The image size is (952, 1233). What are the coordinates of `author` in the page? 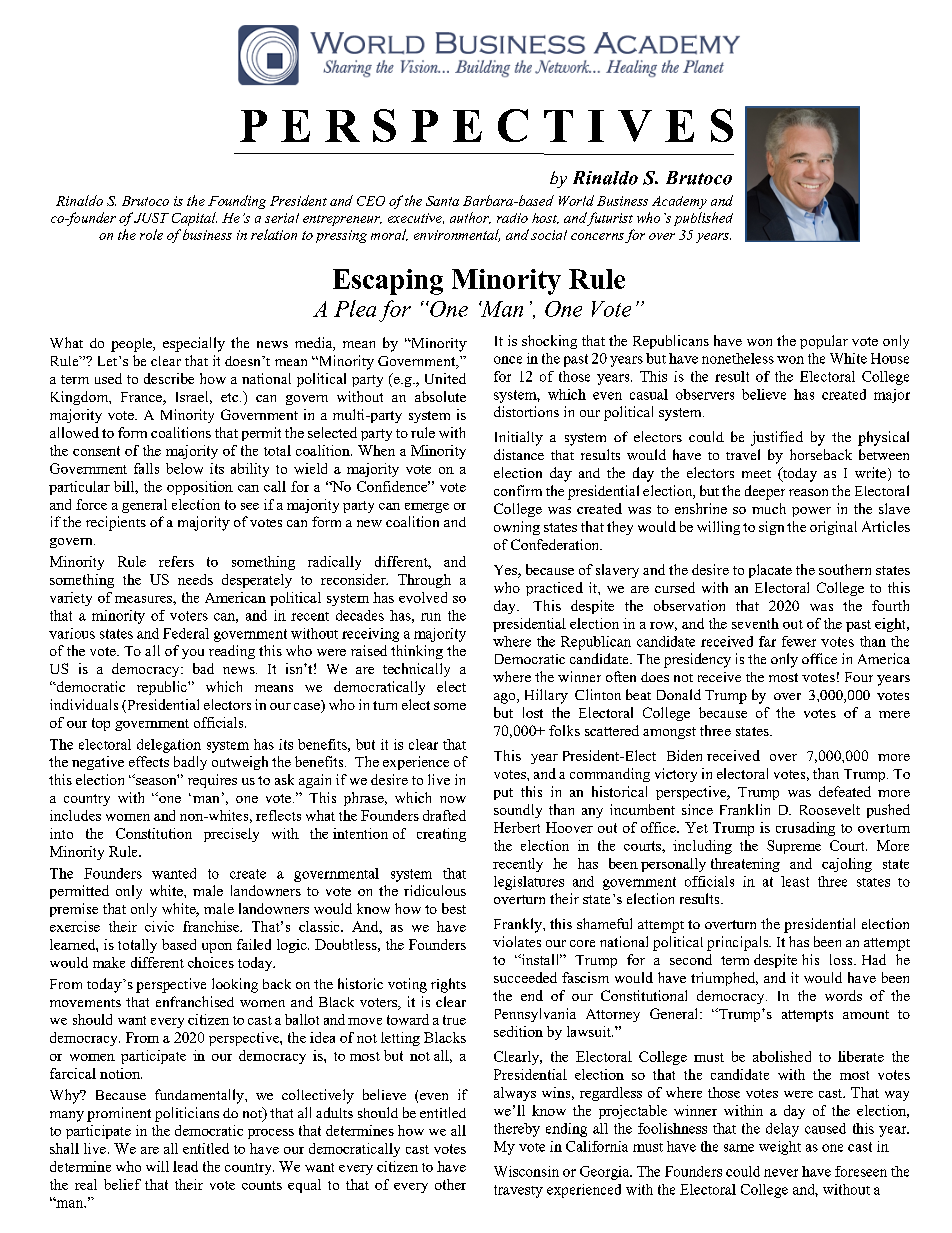 It's located at (470, 218).
